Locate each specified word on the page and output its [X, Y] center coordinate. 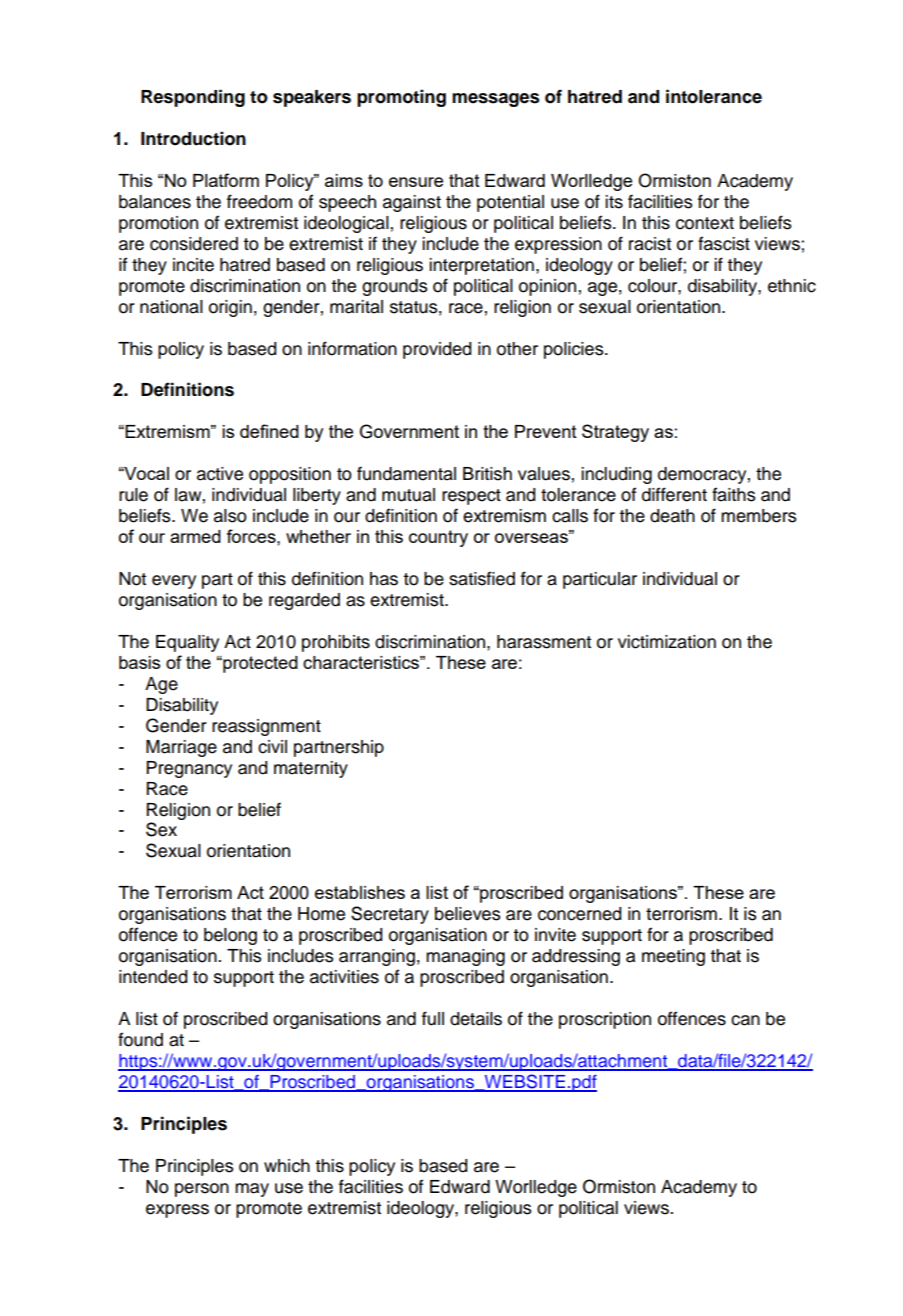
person [202, 1190]
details [476, 1019]
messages [496, 100]
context [705, 223]
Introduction [193, 138]
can [745, 1020]
